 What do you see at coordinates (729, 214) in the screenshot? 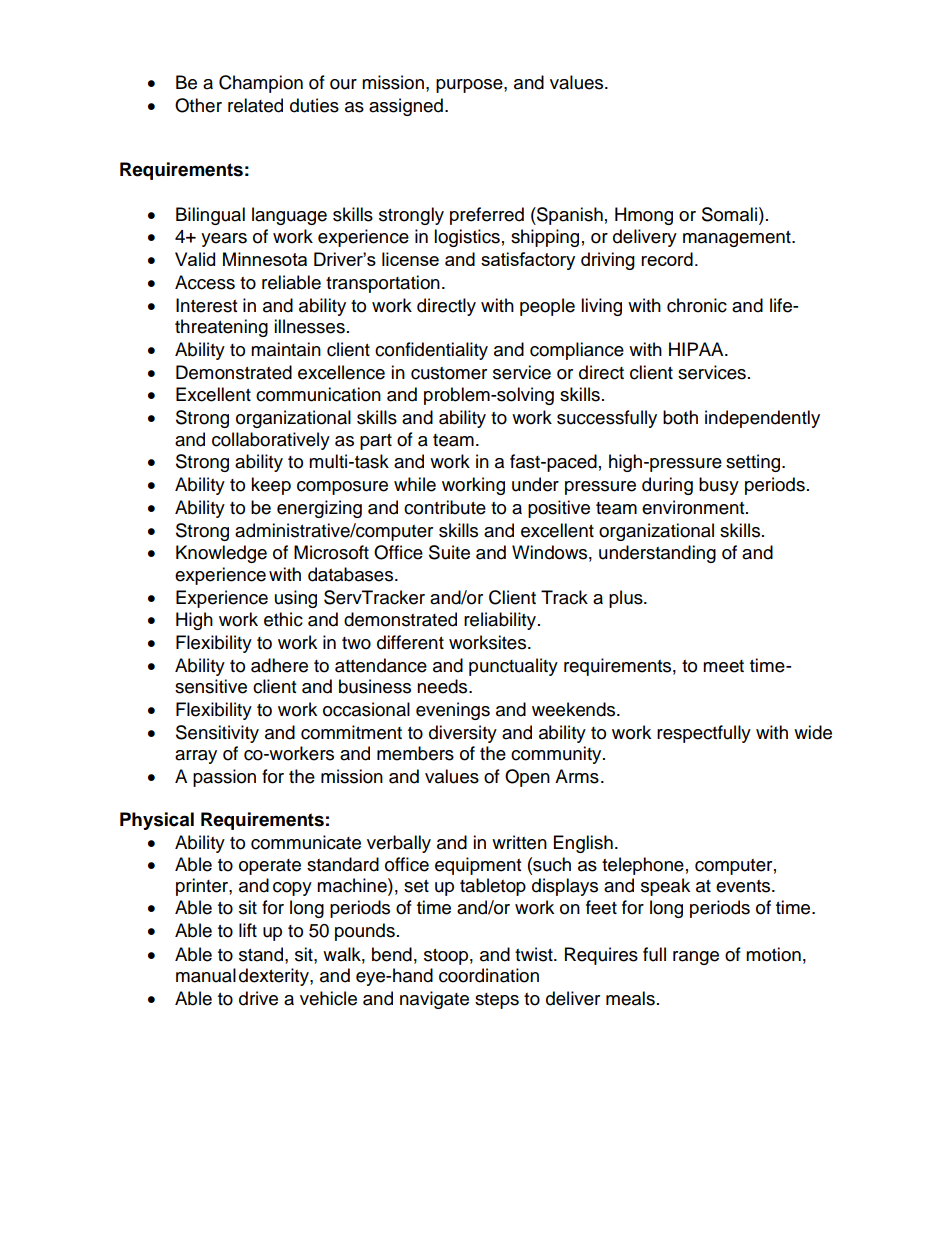
I see `Somali` at bounding box center [729, 214].
